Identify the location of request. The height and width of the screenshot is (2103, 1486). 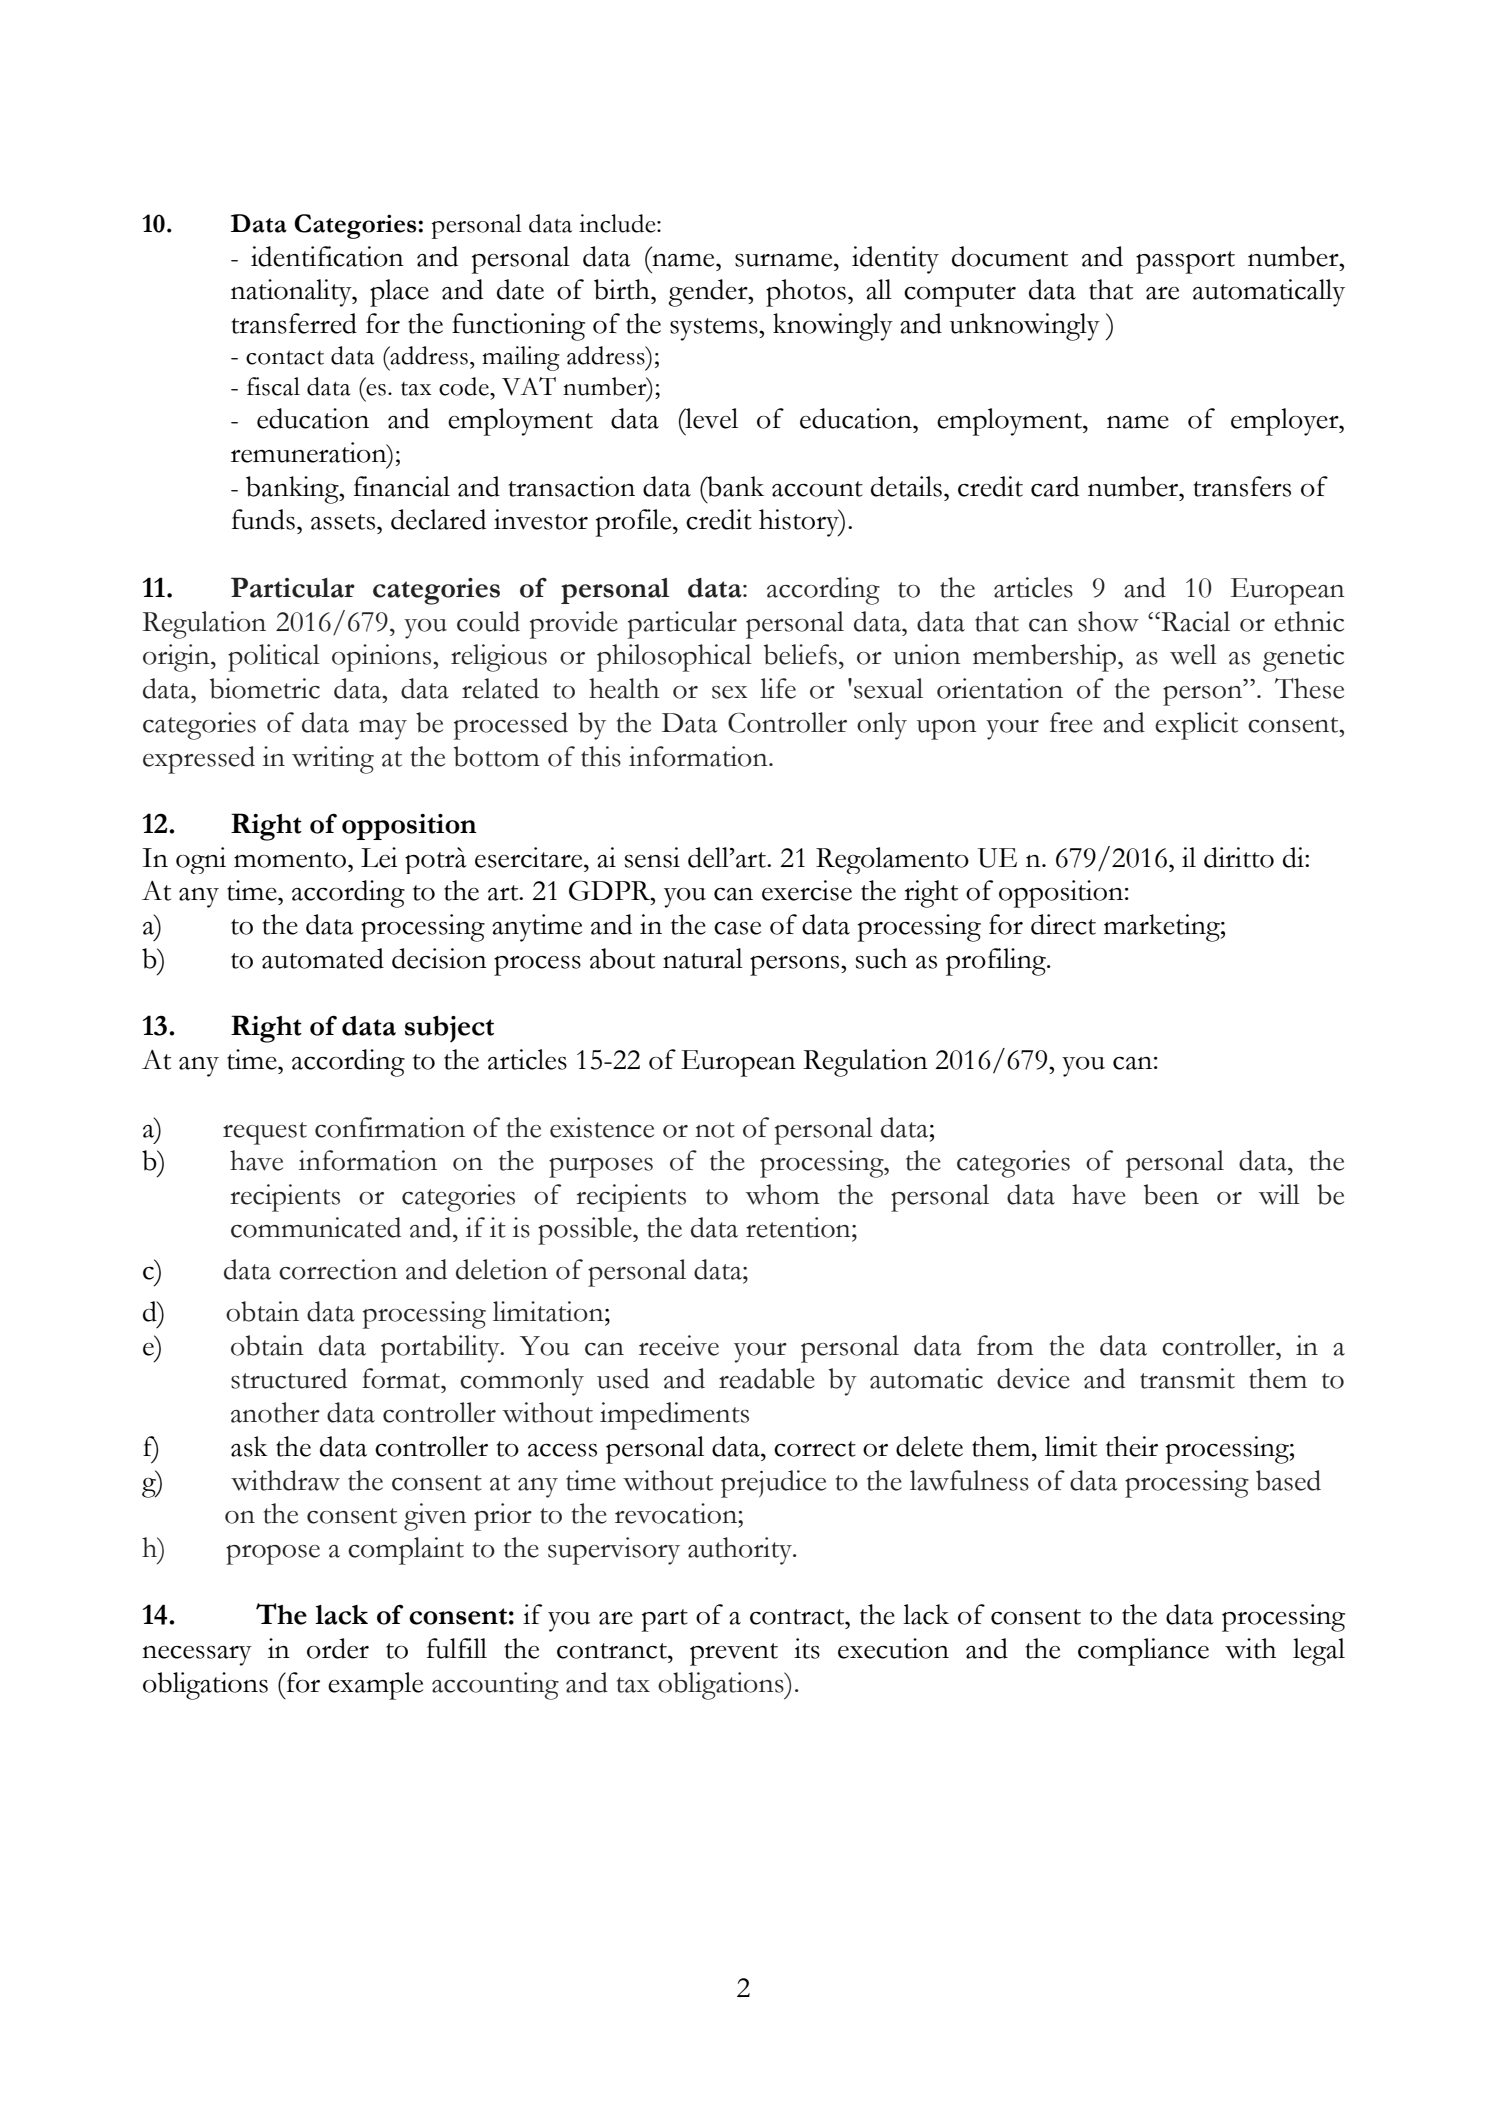
(265, 1133).
